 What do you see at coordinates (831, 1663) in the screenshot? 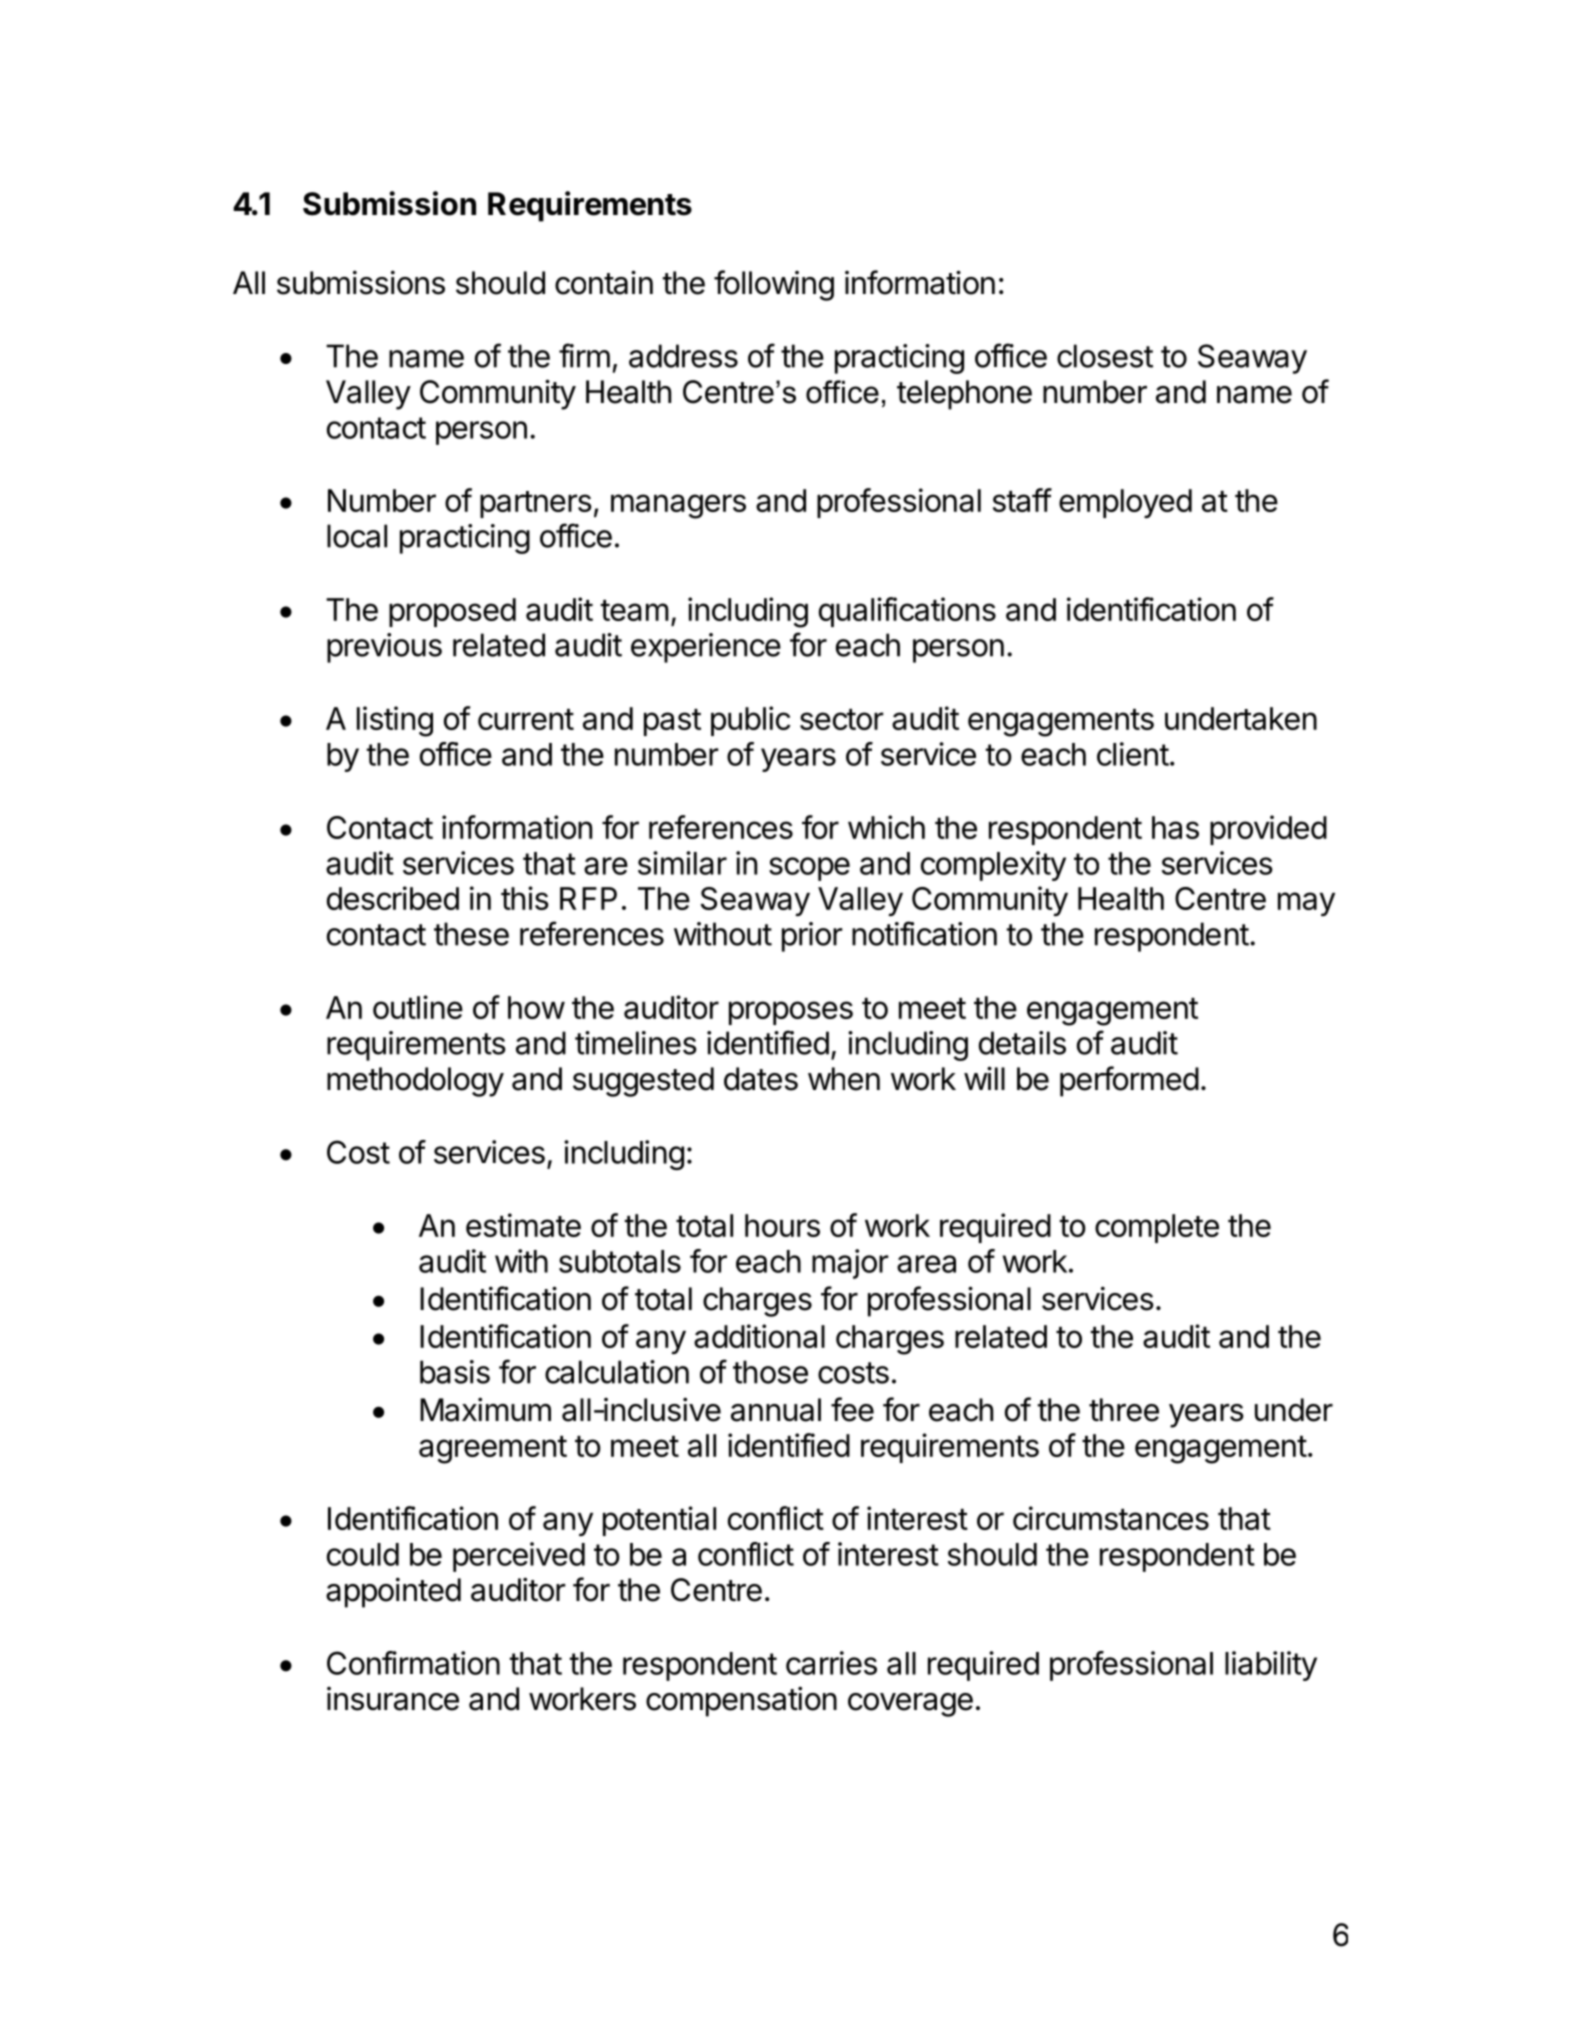
I see `carries` at bounding box center [831, 1663].
